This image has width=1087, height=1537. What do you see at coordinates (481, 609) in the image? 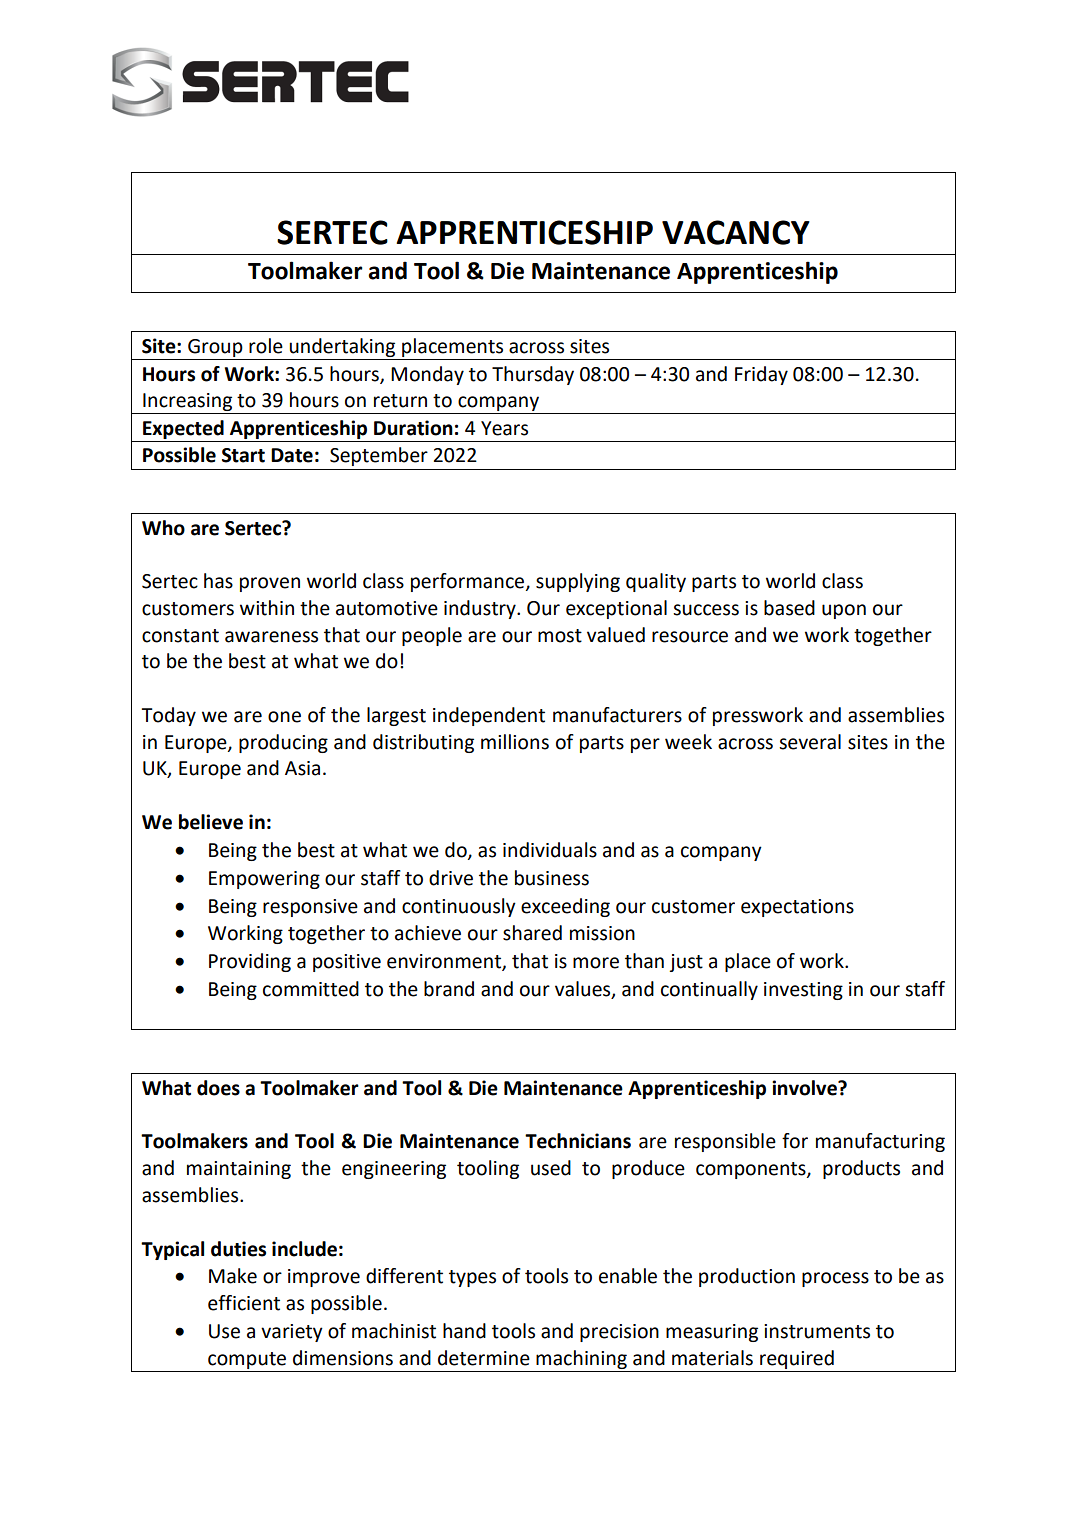
I see `industry` at bounding box center [481, 609].
